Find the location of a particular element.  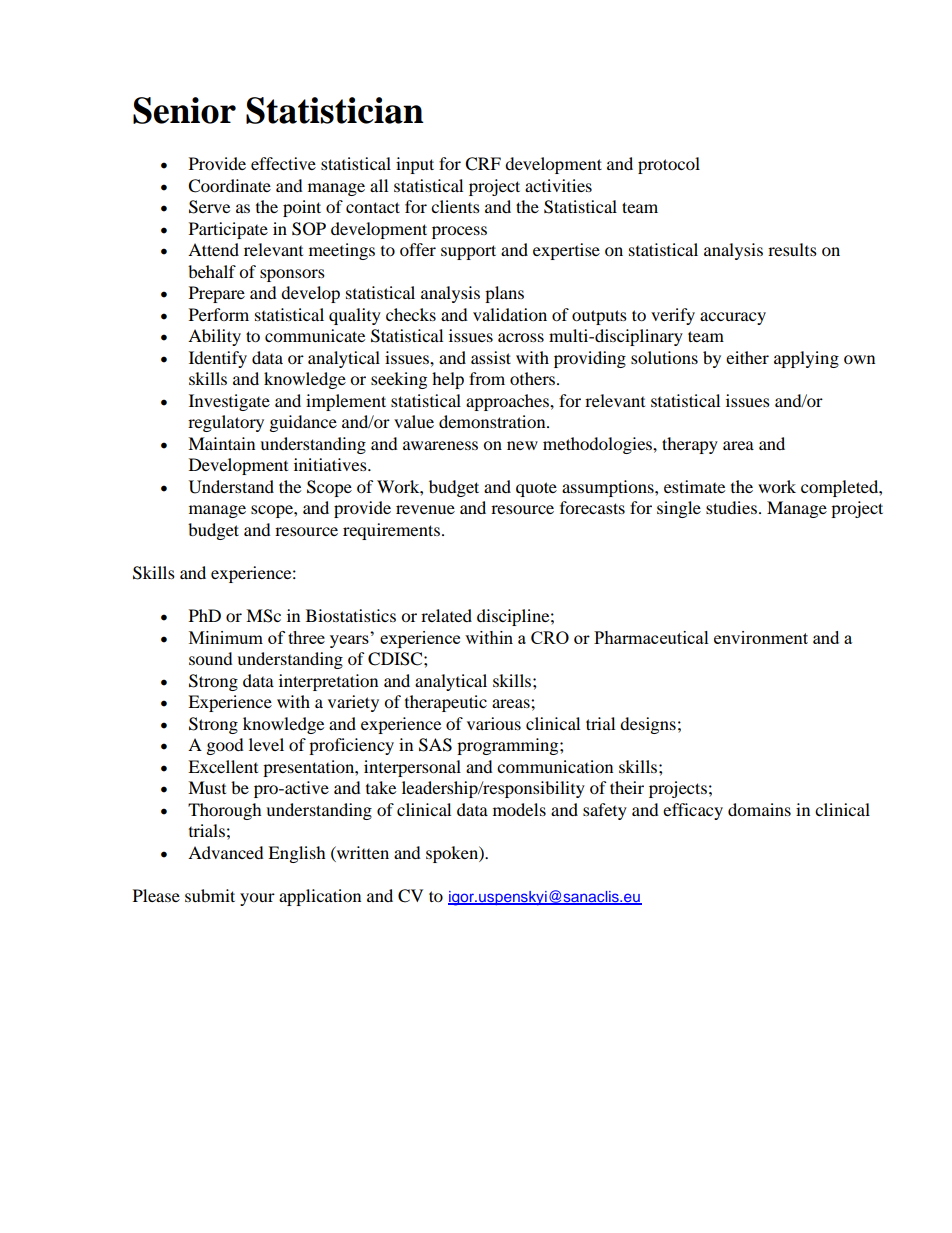

Investigate is located at coordinates (229, 402).
